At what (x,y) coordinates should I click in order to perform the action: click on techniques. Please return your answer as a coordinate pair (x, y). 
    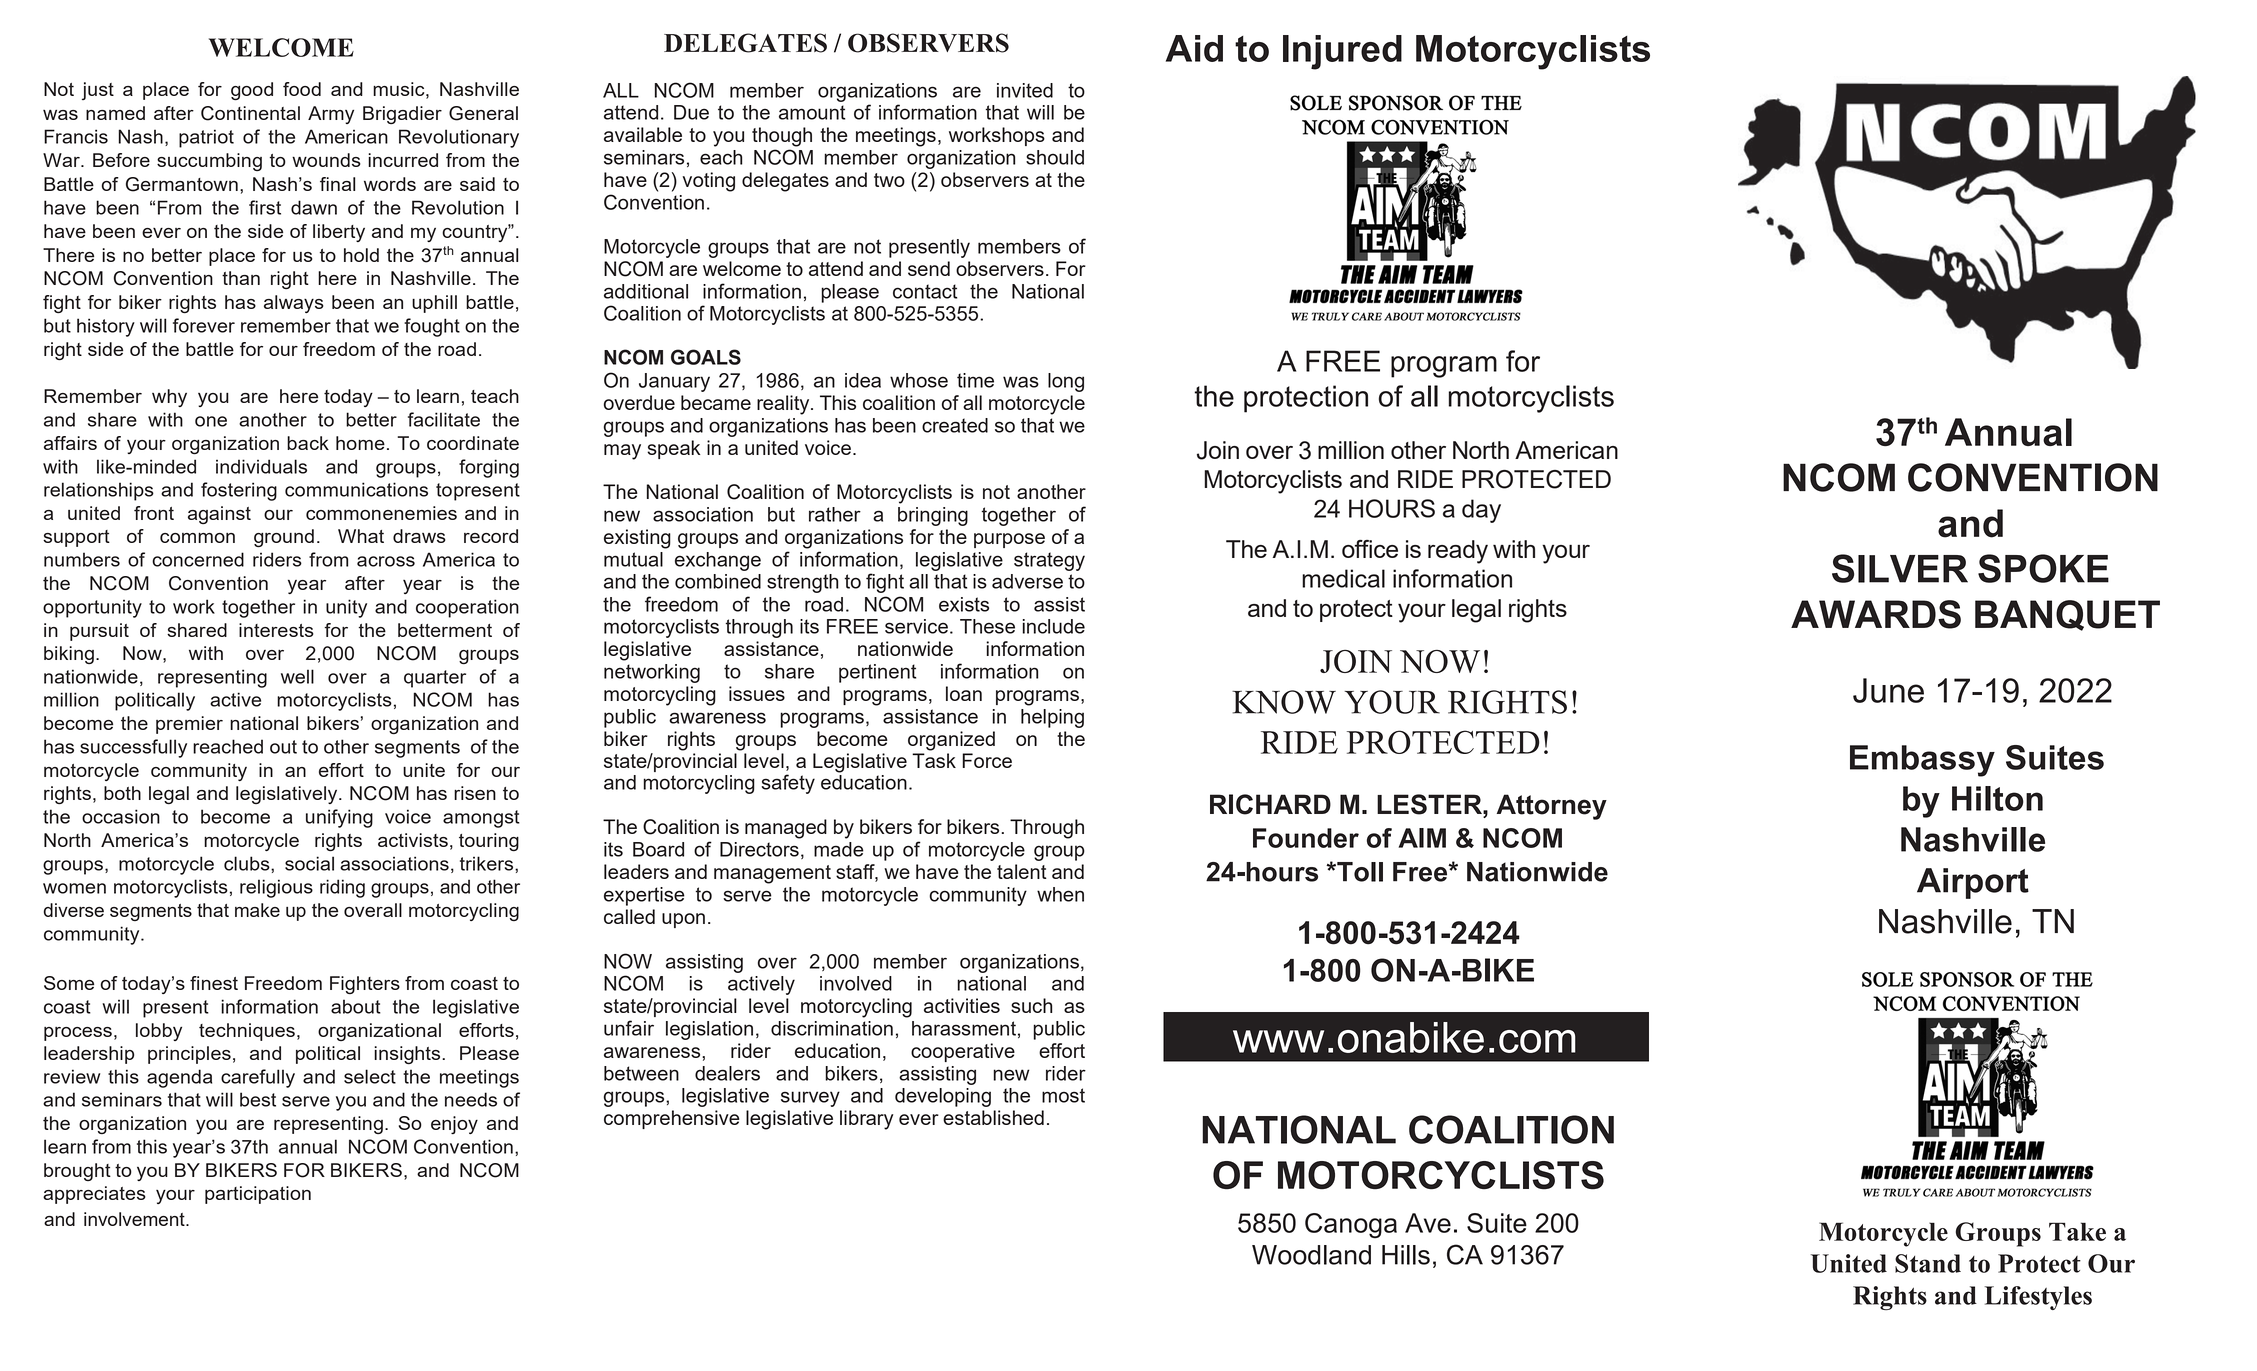
    Looking at the image, I should click on (247, 1032).
